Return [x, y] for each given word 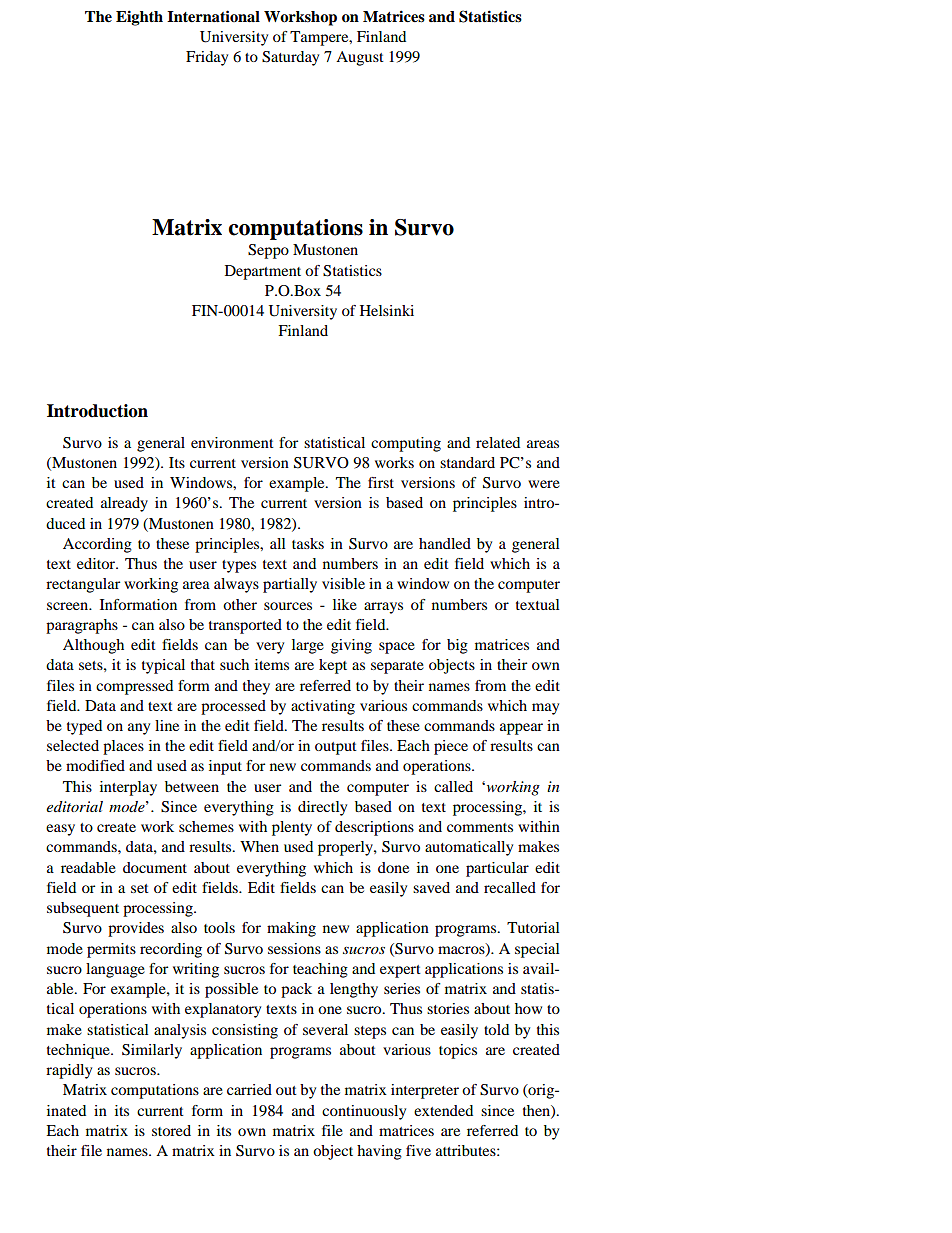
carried [249, 1089]
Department [263, 272]
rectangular [83, 585]
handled [445, 543]
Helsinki [387, 310]
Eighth [139, 18]
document [155, 867]
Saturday [290, 58]
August [360, 58]
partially [290, 585]
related [498, 442]
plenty [292, 828]
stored [171, 1130]
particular [497, 869]
